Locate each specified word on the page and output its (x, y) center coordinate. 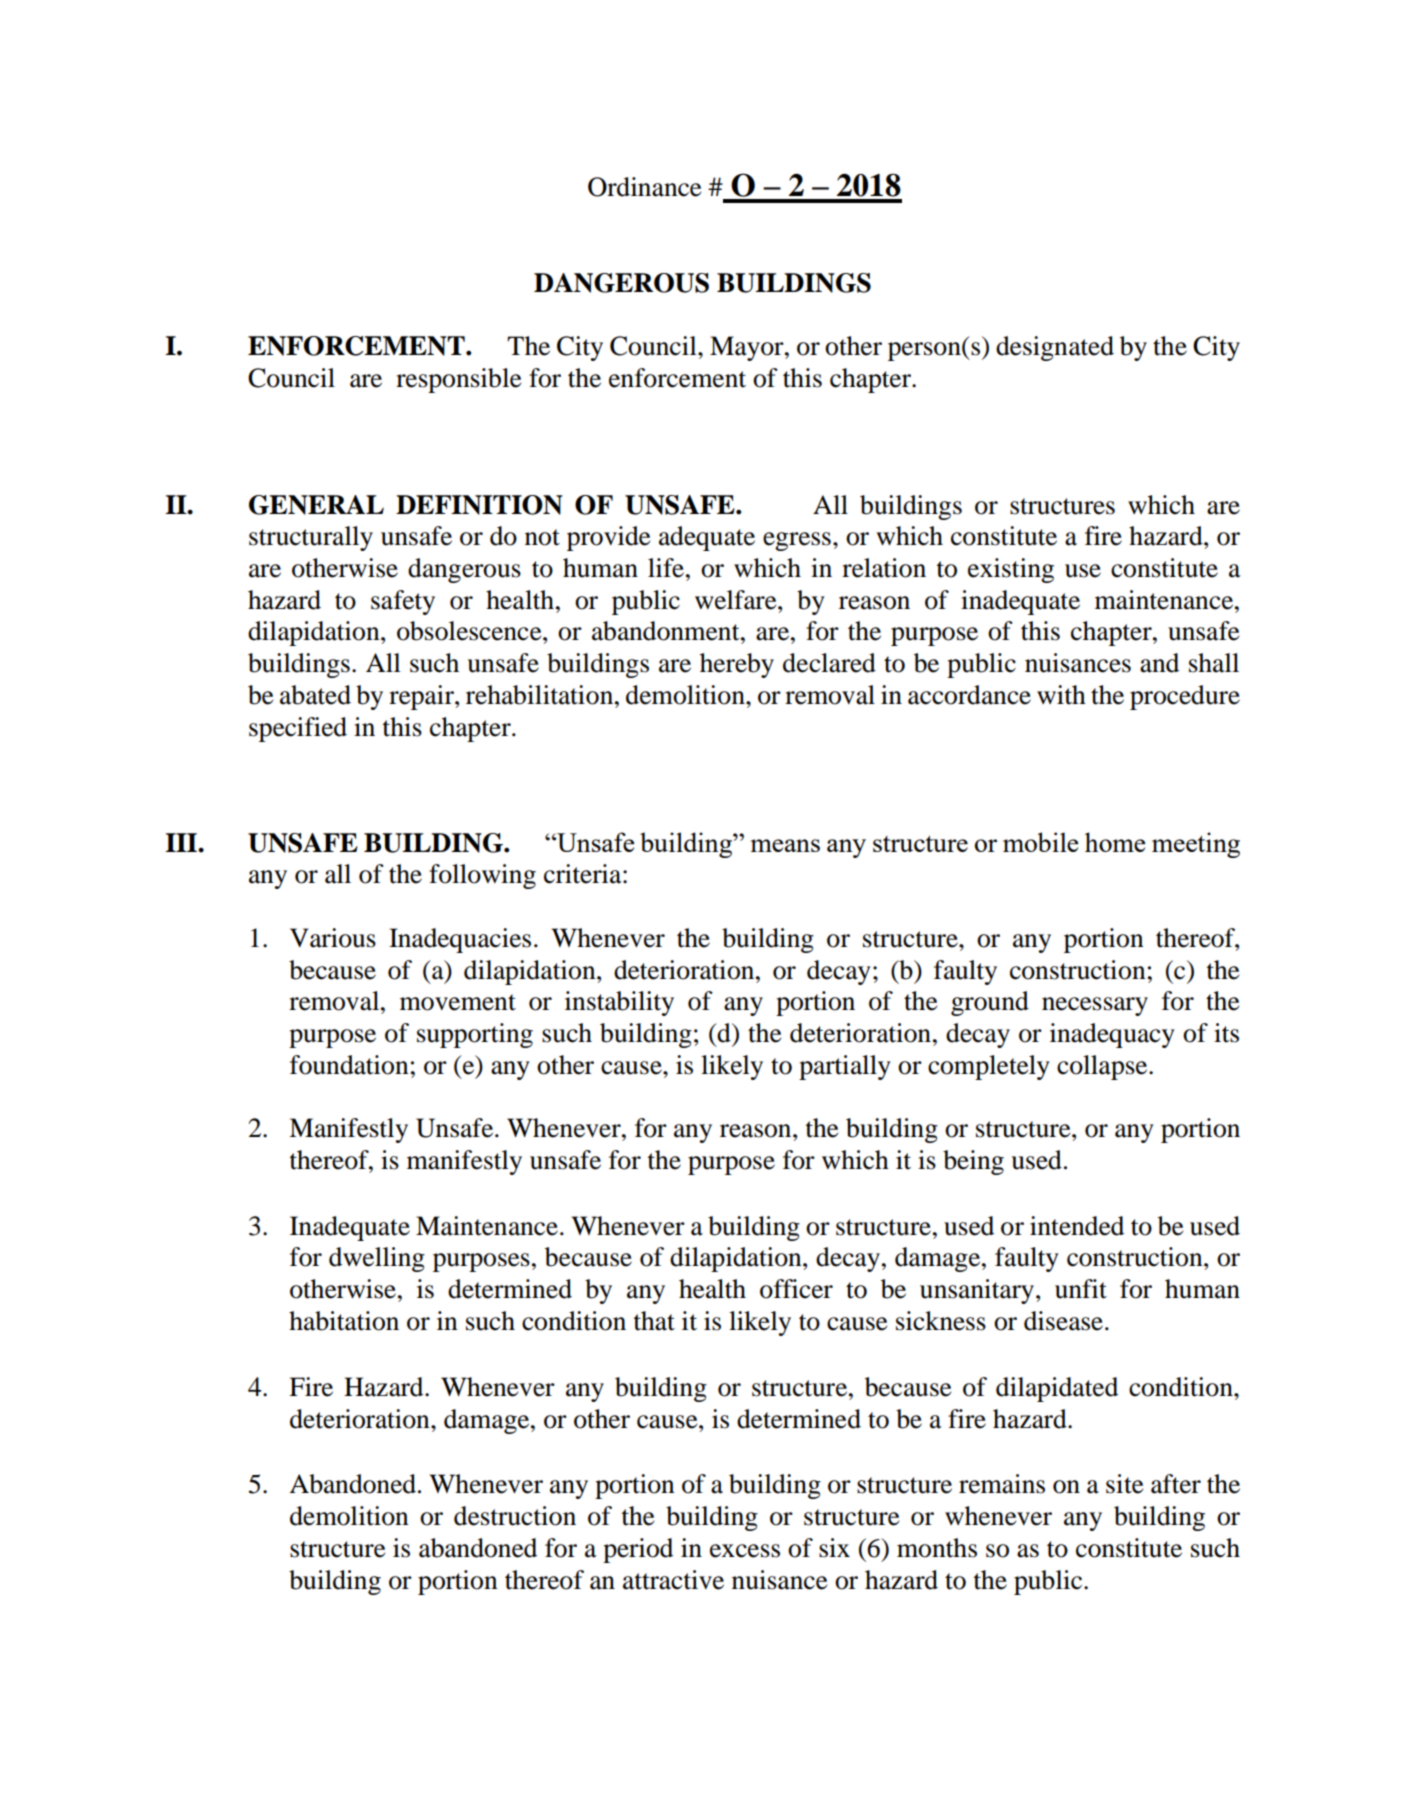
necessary (1095, 1006)
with (1061, 695)
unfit (1081, 1289)
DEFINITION (479, 505)
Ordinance (644, 187)
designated (1055, 348)
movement (458, 1002)
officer (796, 1289)
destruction (515, 1516)
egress (797, 541)
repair (422, 697)
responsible (458, 380)
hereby (737, 665)
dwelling (377, 1259)
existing (1011, 570)
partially (845, 1067)
